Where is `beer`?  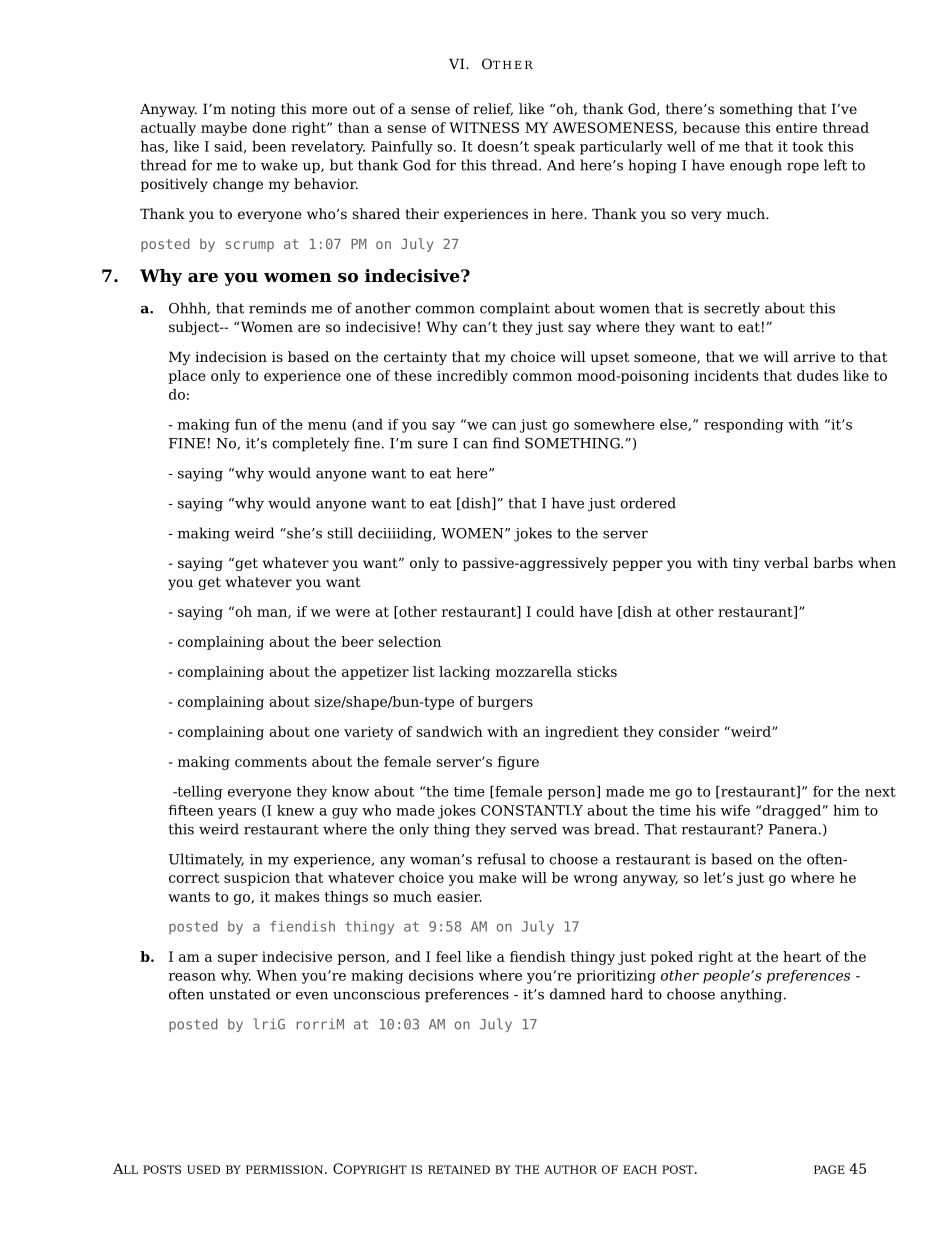 beer is located at coordinates (357, 641).
